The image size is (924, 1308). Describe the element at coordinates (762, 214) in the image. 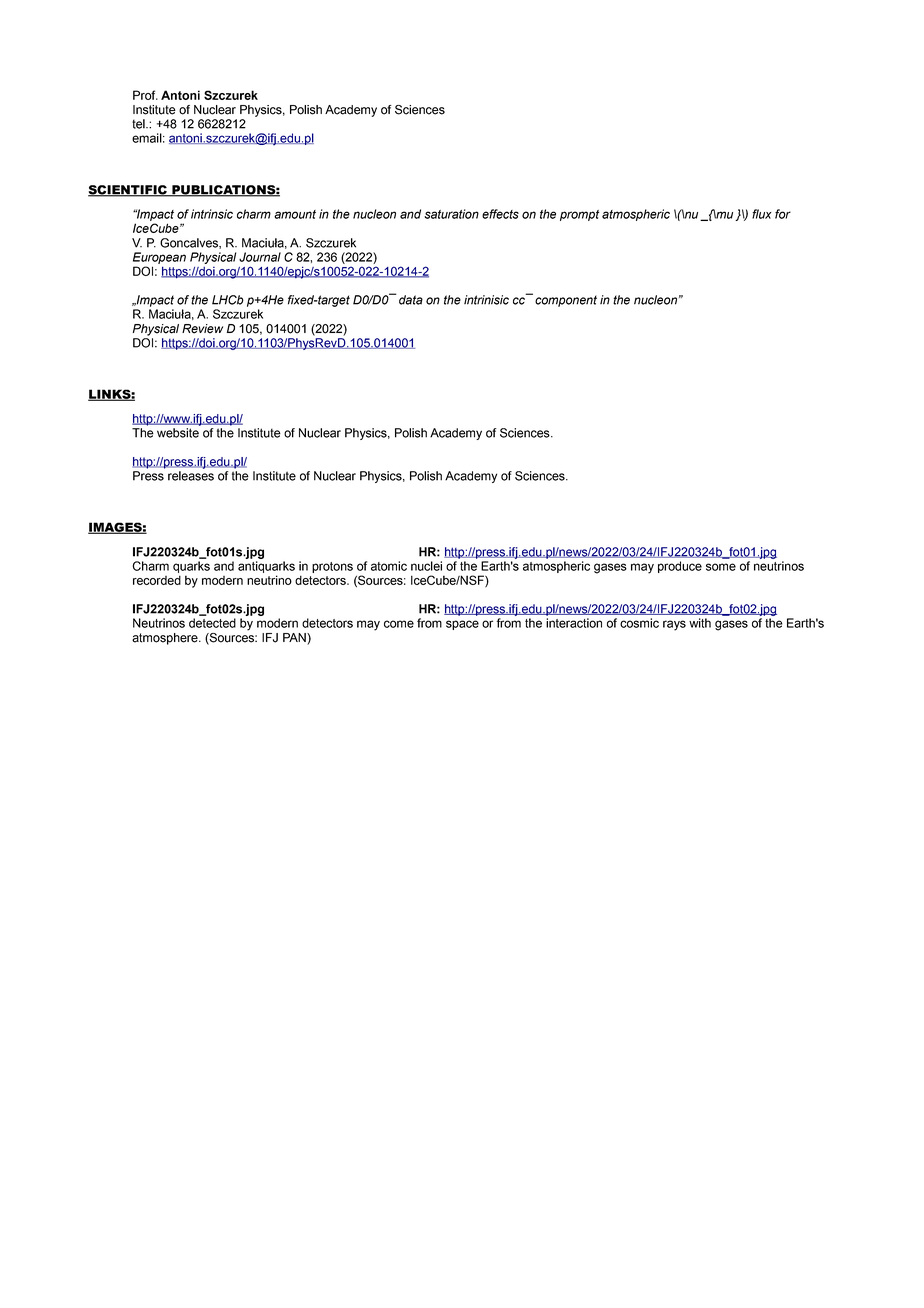

I see `flux` at that location.
